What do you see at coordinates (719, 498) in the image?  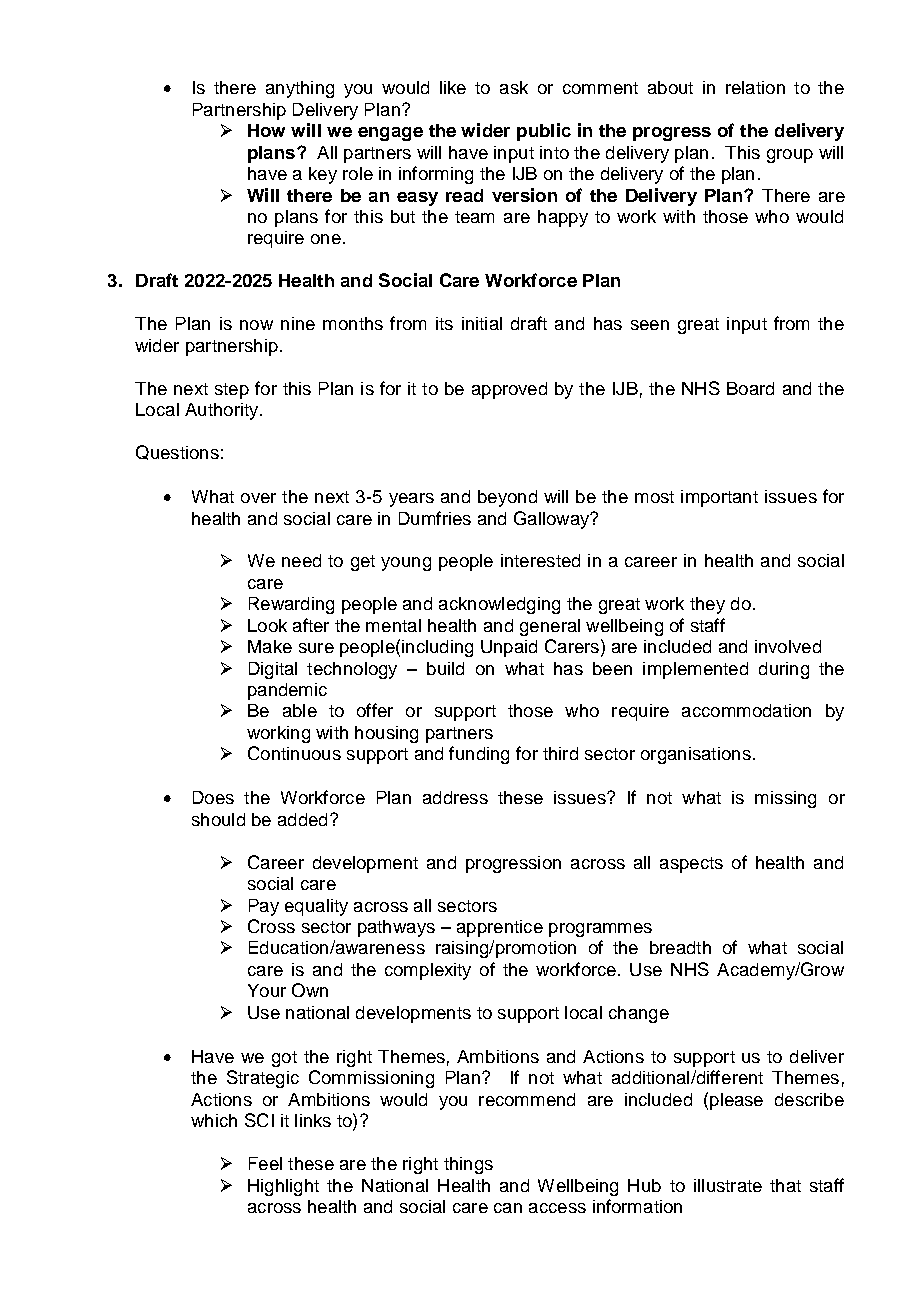 I see `important` at bounding box center [719, 498].
